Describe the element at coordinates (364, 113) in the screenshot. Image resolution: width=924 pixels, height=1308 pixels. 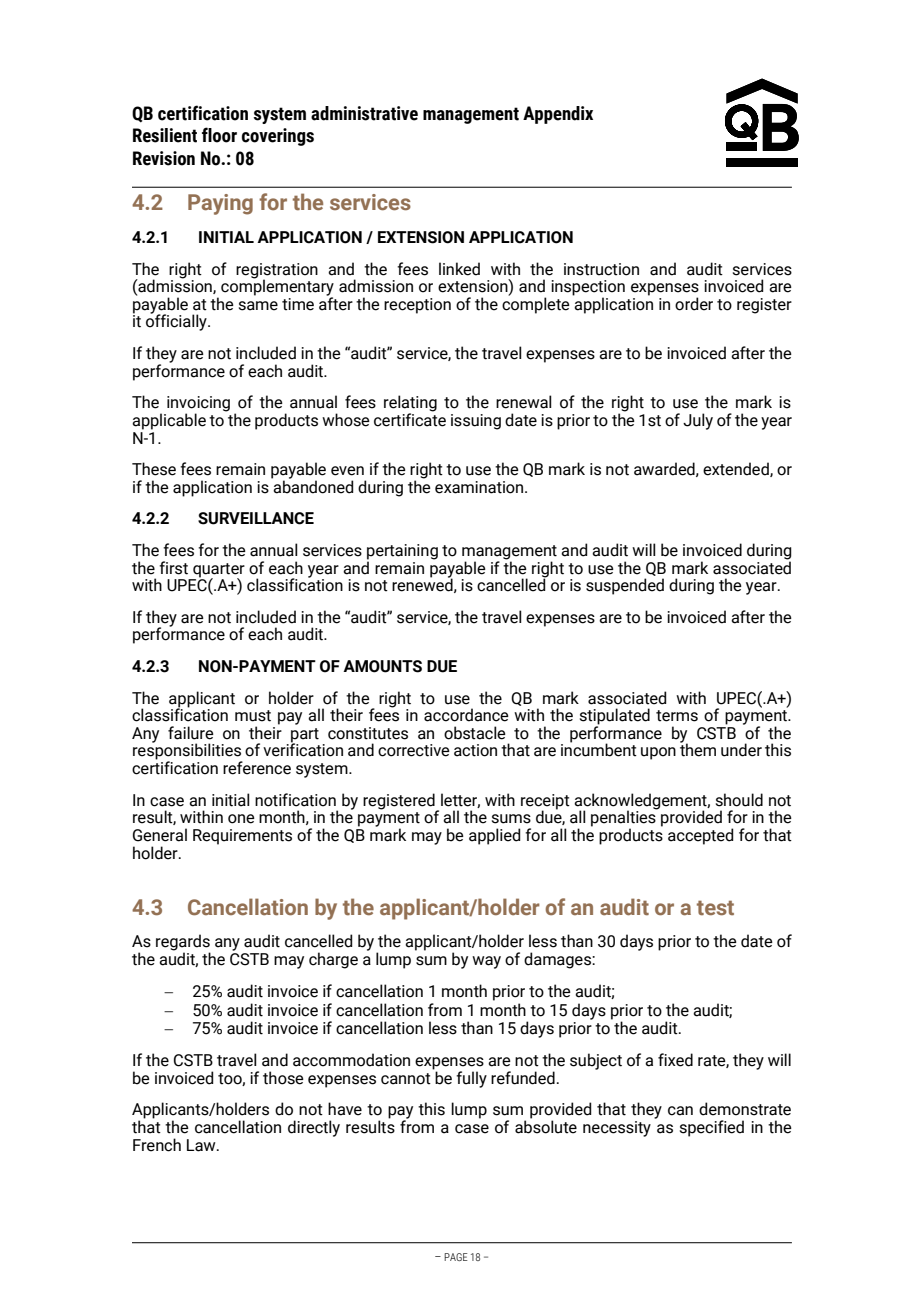
I see `administrative` at that location.
